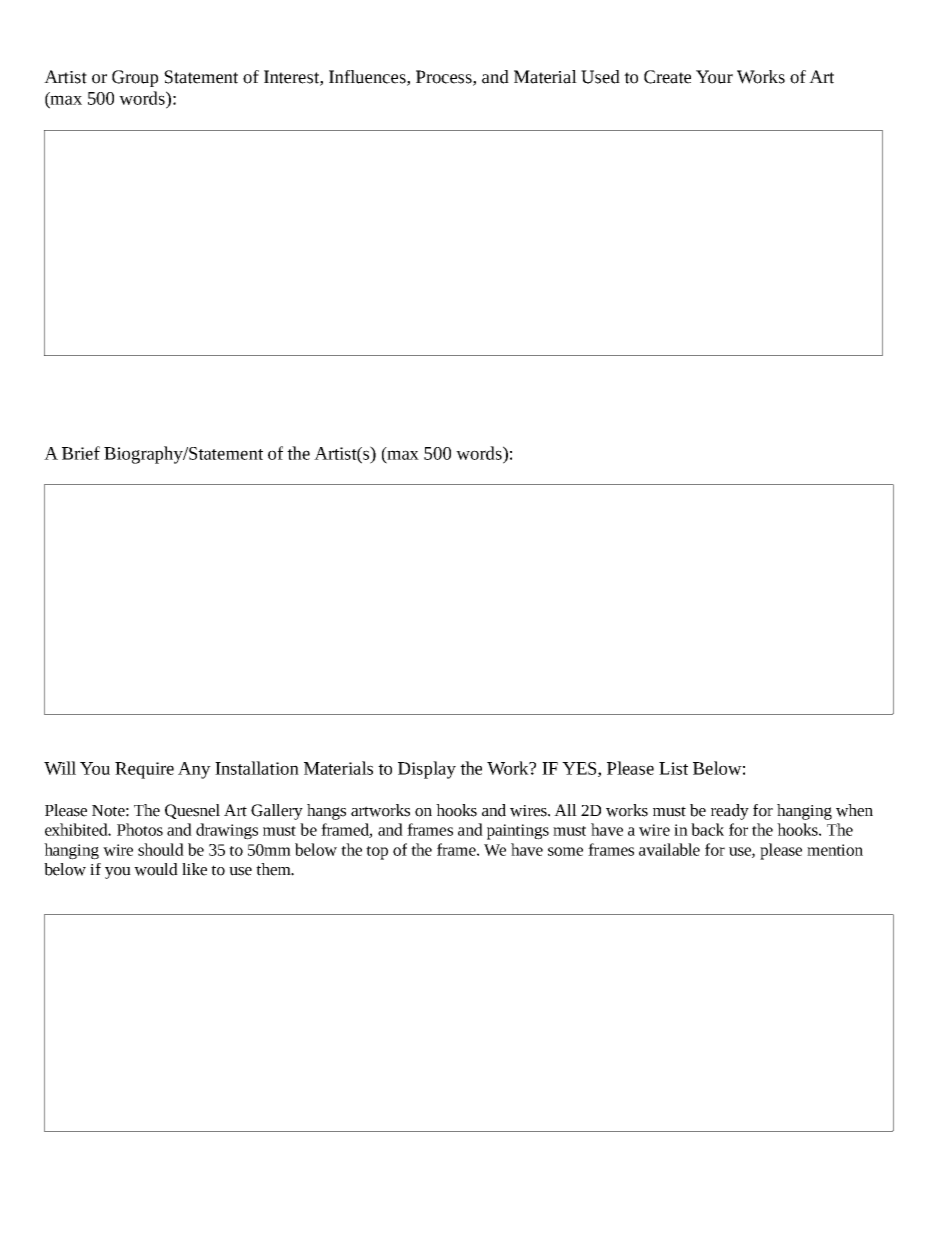 The height and width of the screenshot is (1233, 952). Describe the element at coordinates (518, 832) in the screenshot. I see `paintings` at that location.
